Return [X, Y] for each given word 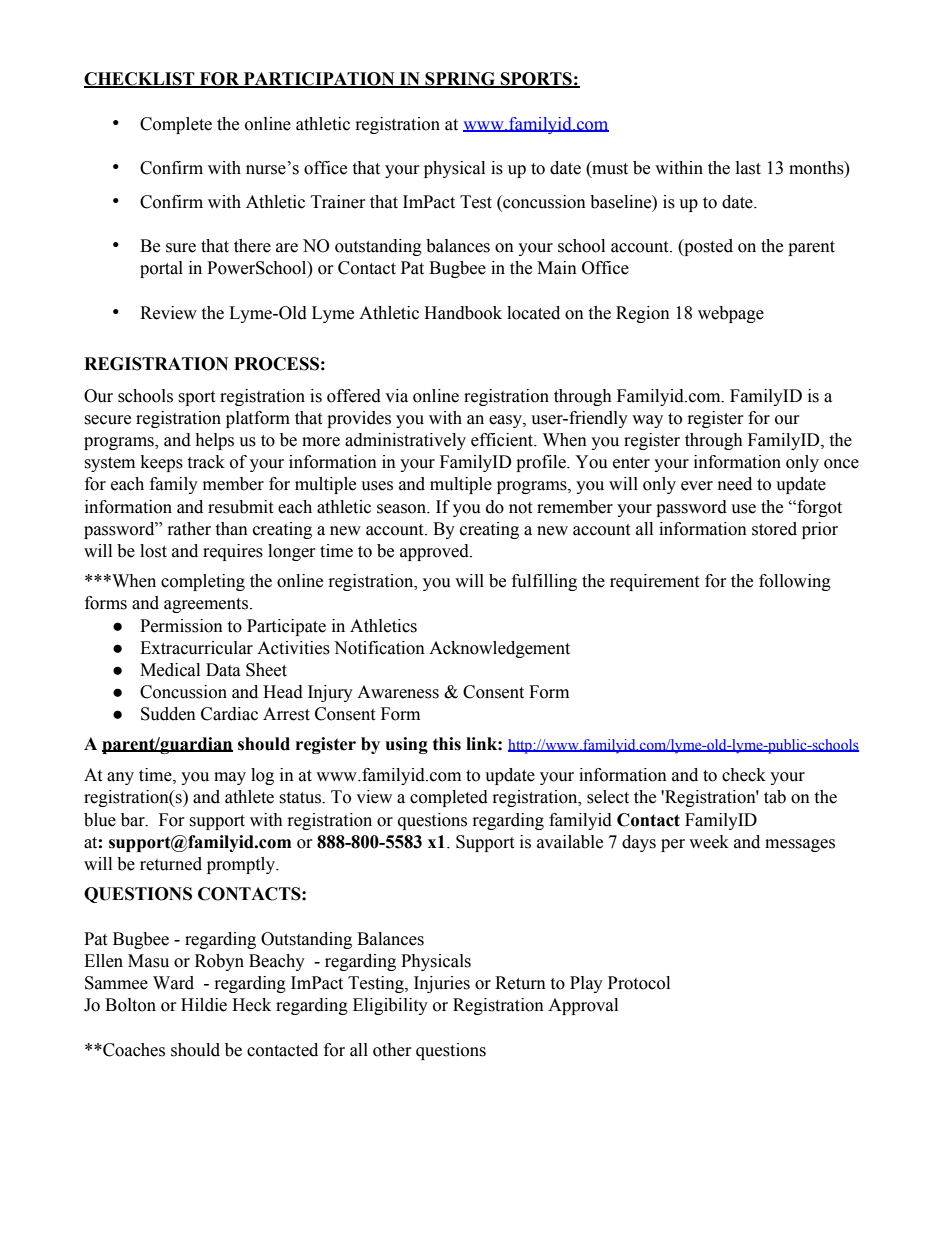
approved [435, 552]
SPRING [460, 80]
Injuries [442, 984]
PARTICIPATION [319, 80]
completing [203, 582]
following [795, 582]
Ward [173, 983]
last [748, 168]
